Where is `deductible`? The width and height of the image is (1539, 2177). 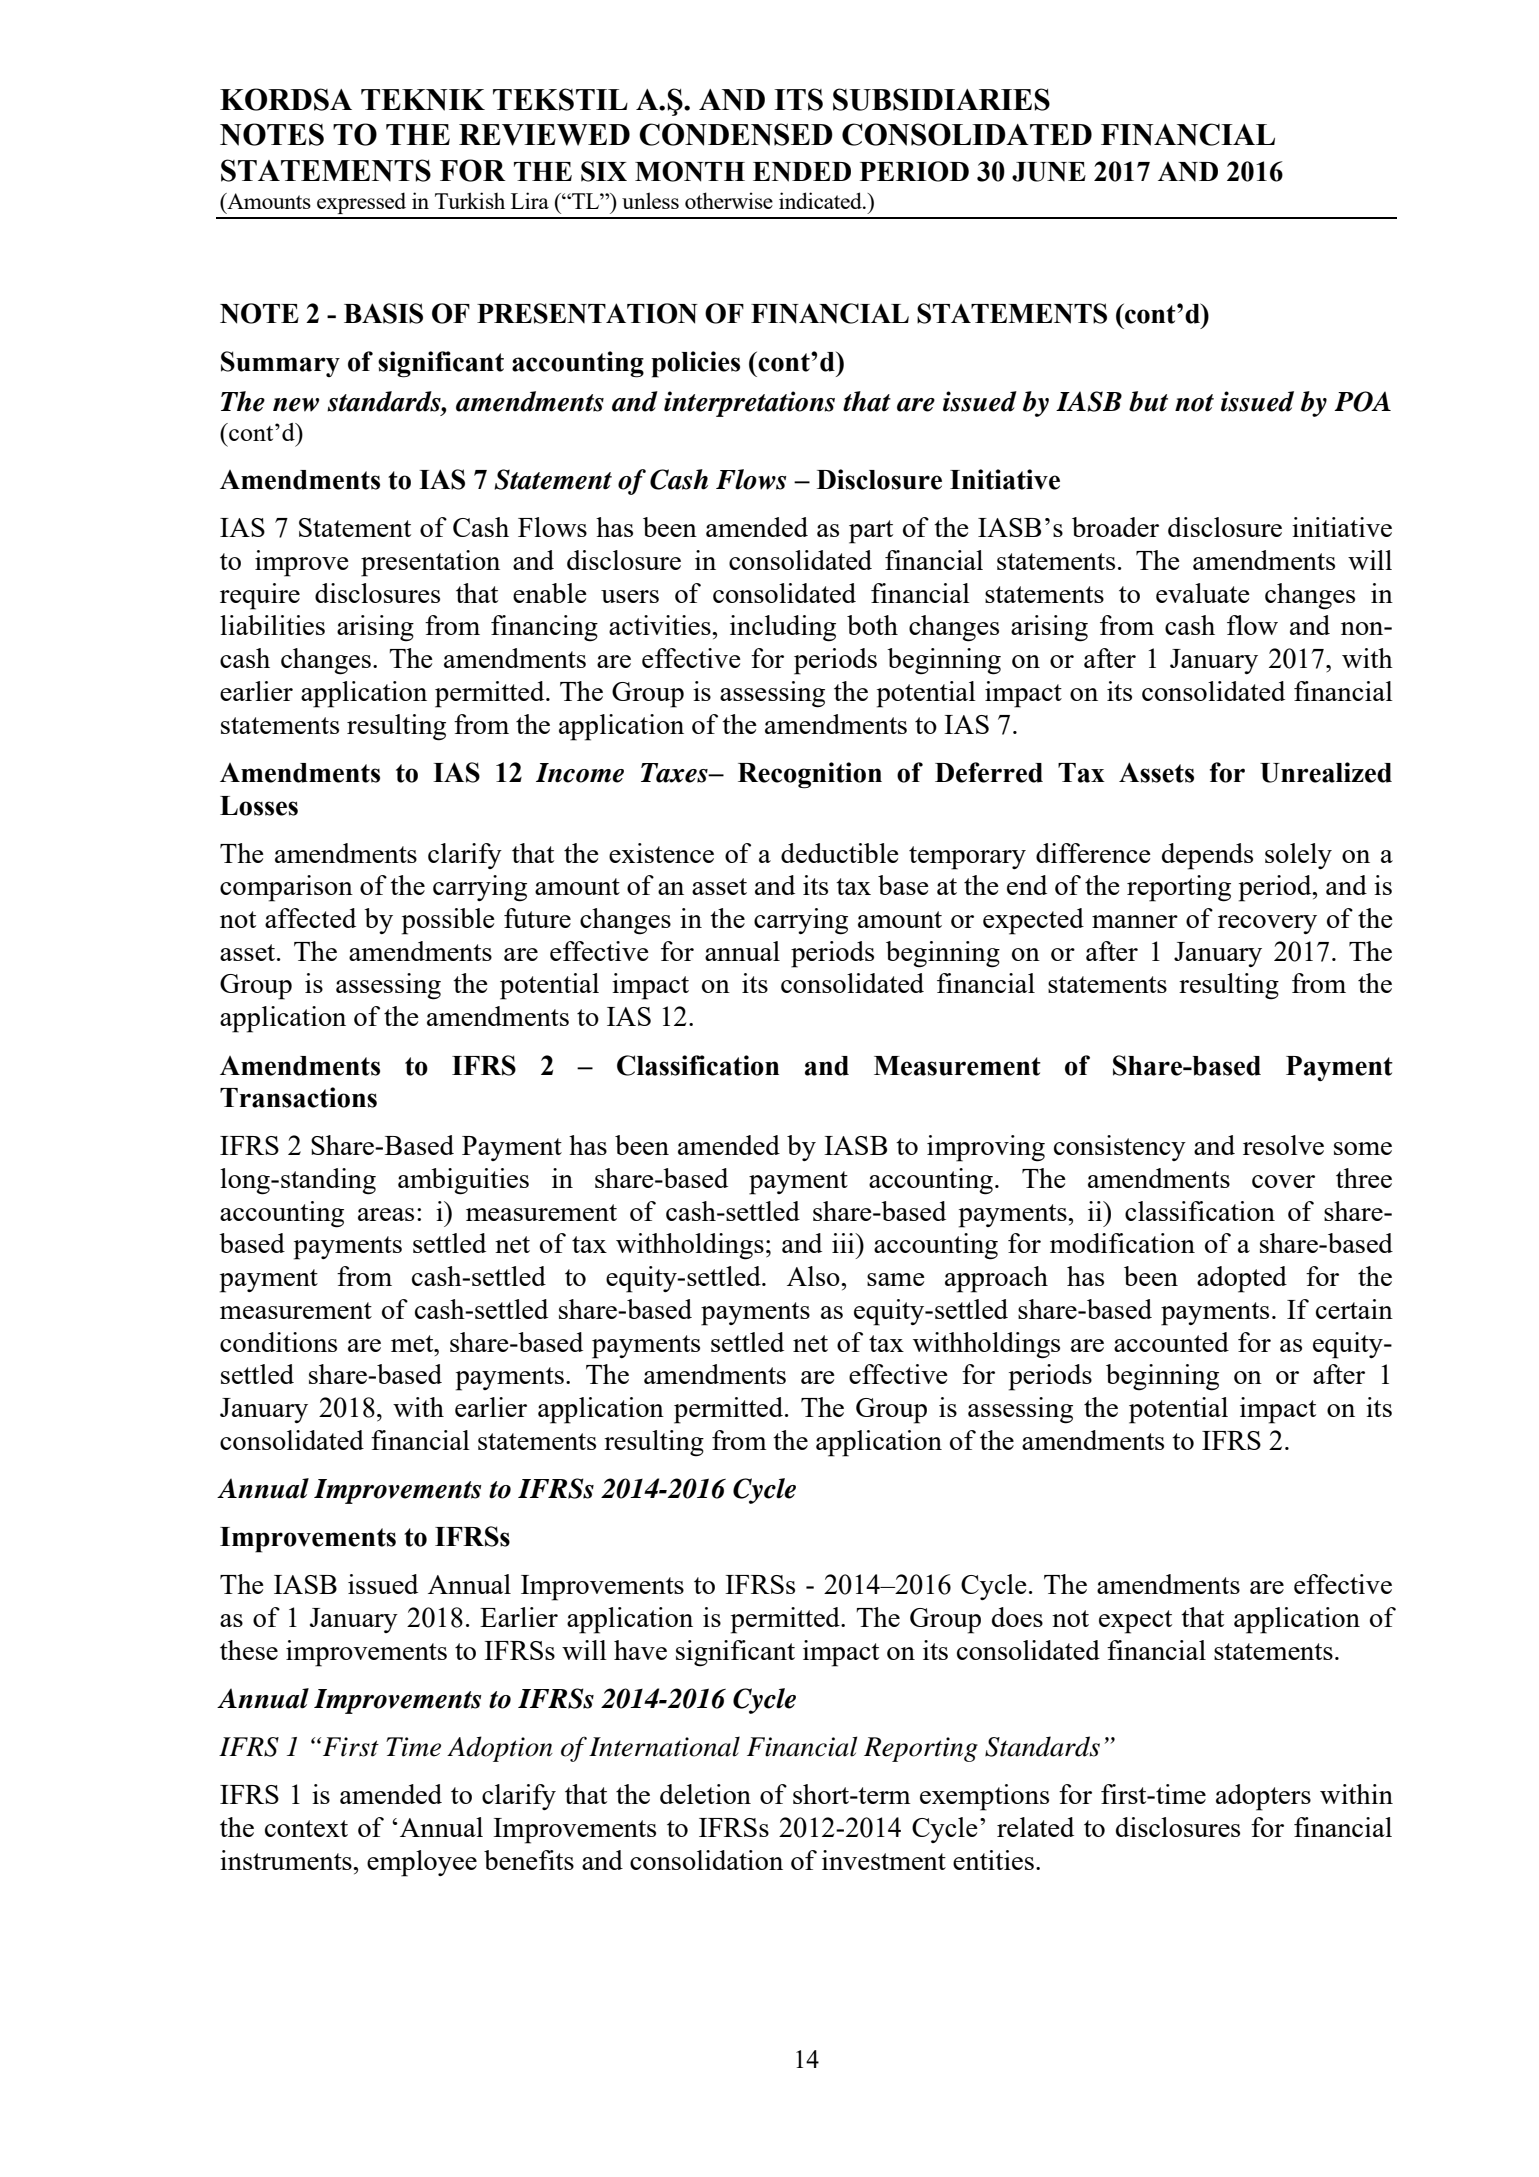 deductible is located at coordinates (840, 853).
